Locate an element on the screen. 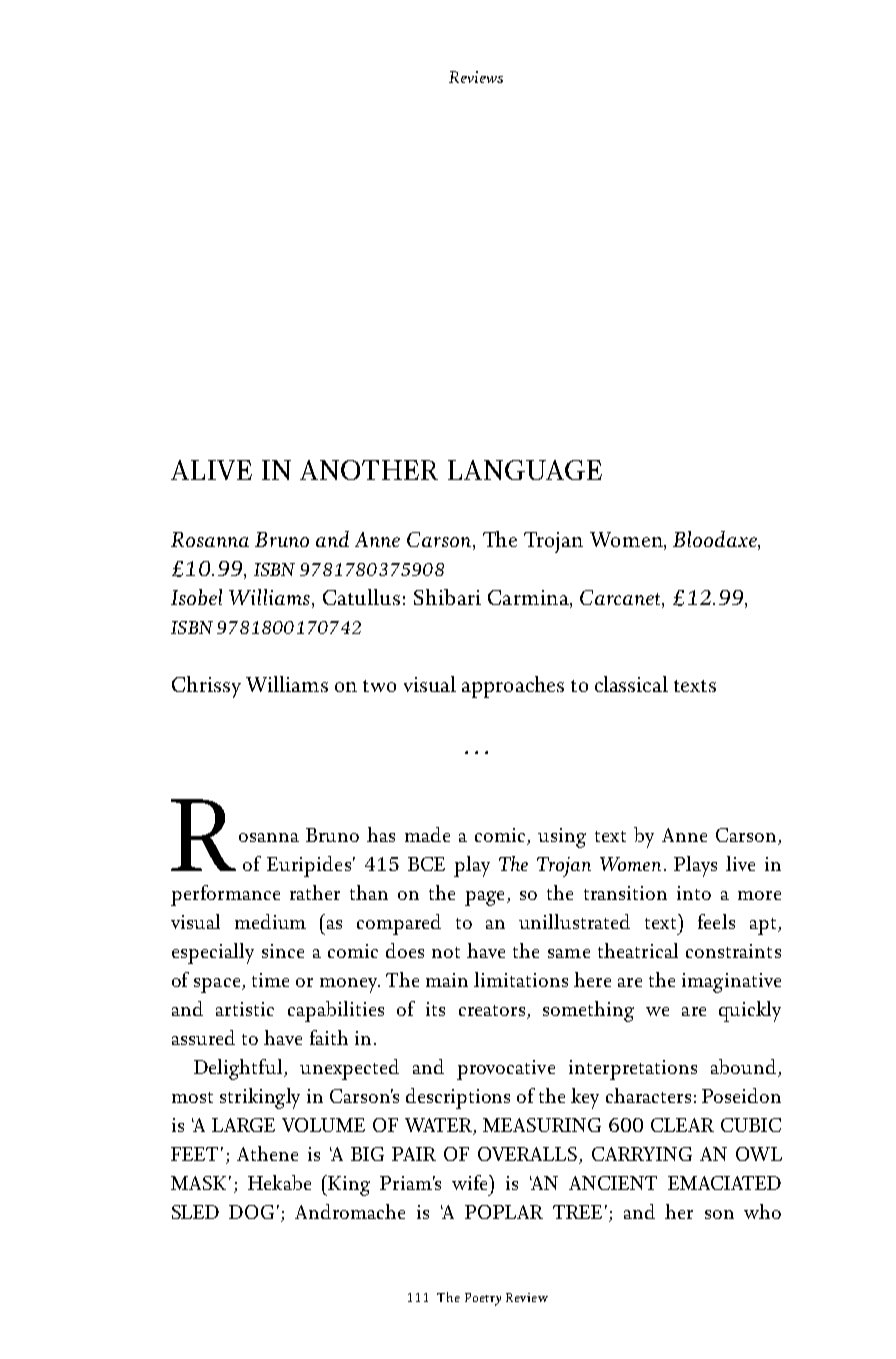  SLED is located at coordinates (195, 1212).
